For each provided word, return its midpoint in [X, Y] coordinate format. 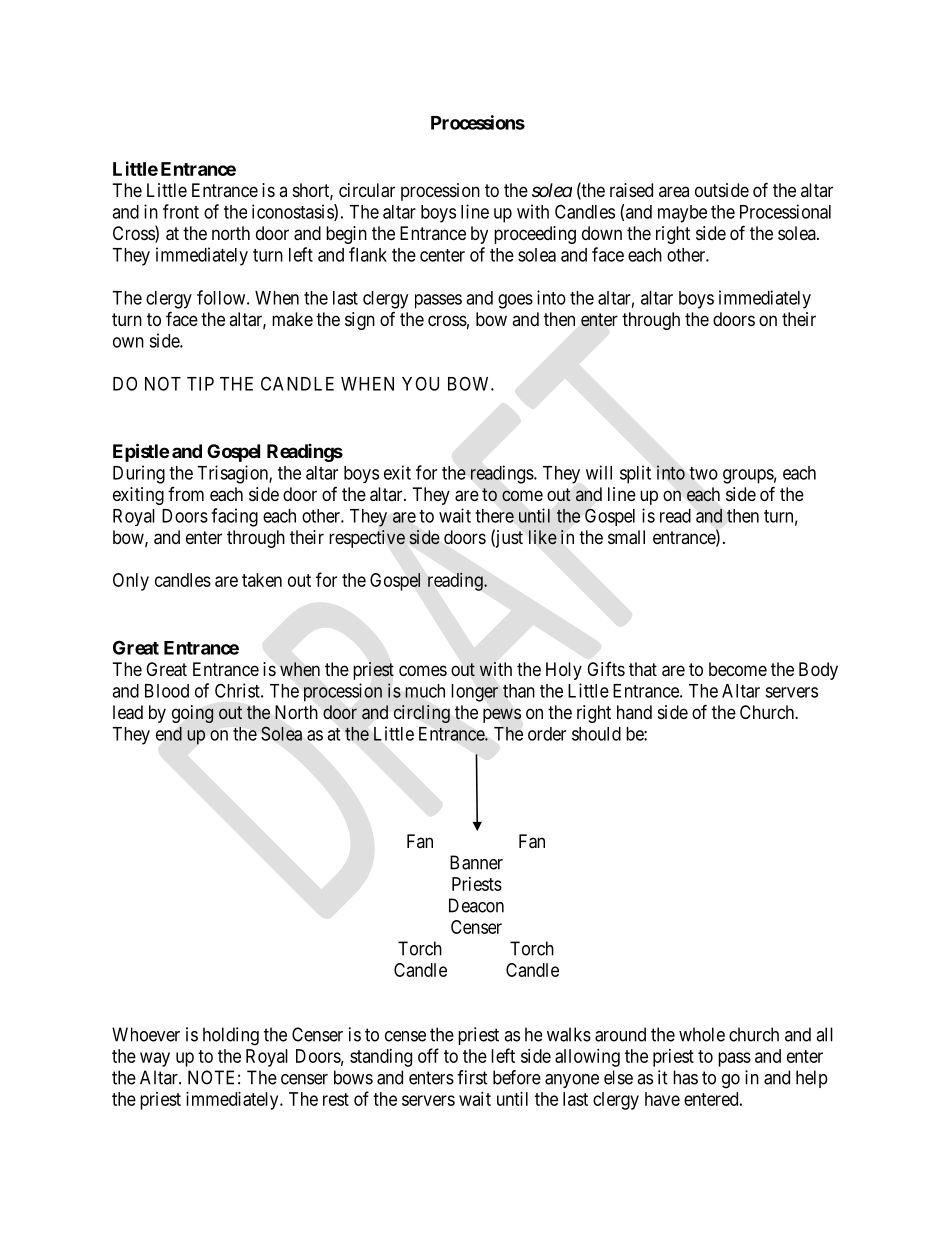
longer [474, 693]
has [685, 1077]
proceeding [535, 235]
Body [818, 671]
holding [231, 1036]
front [181, 211]
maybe [682, 214]
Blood [167, 691]
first [472, 1077]
